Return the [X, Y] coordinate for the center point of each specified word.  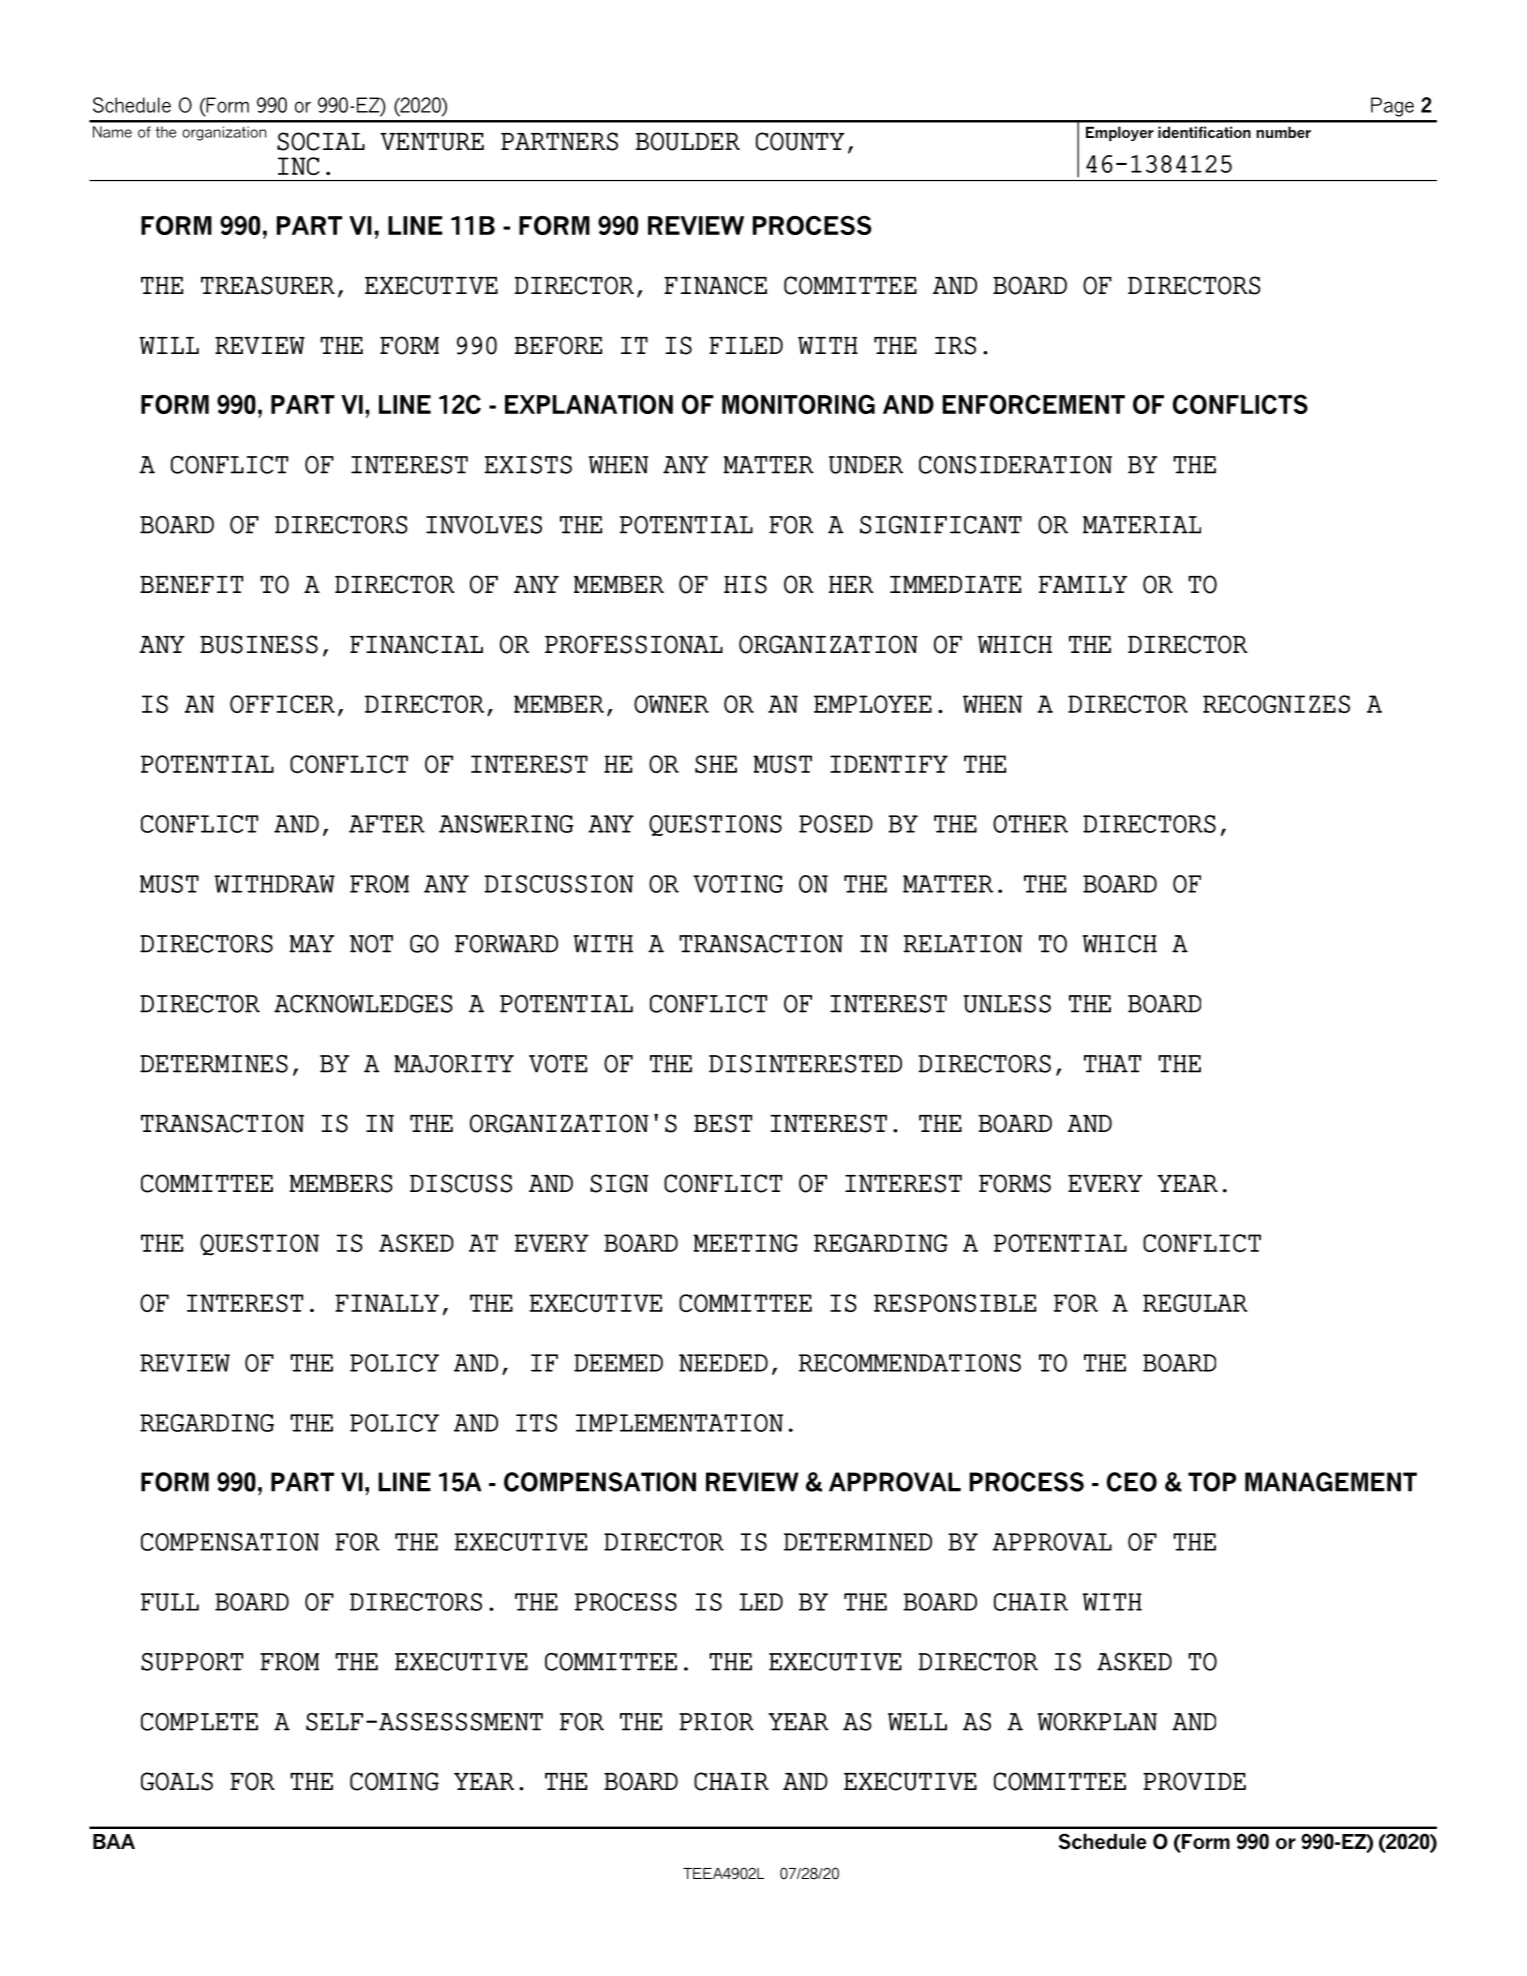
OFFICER [282, 704]
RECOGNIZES [1276, 704]
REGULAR [1195, 1303]
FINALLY [387, 1303]
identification [1204, 132]
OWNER [671, 704]
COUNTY [800, 141]
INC [299, 166]
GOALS [177, 1781]
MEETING [745, 1243]
